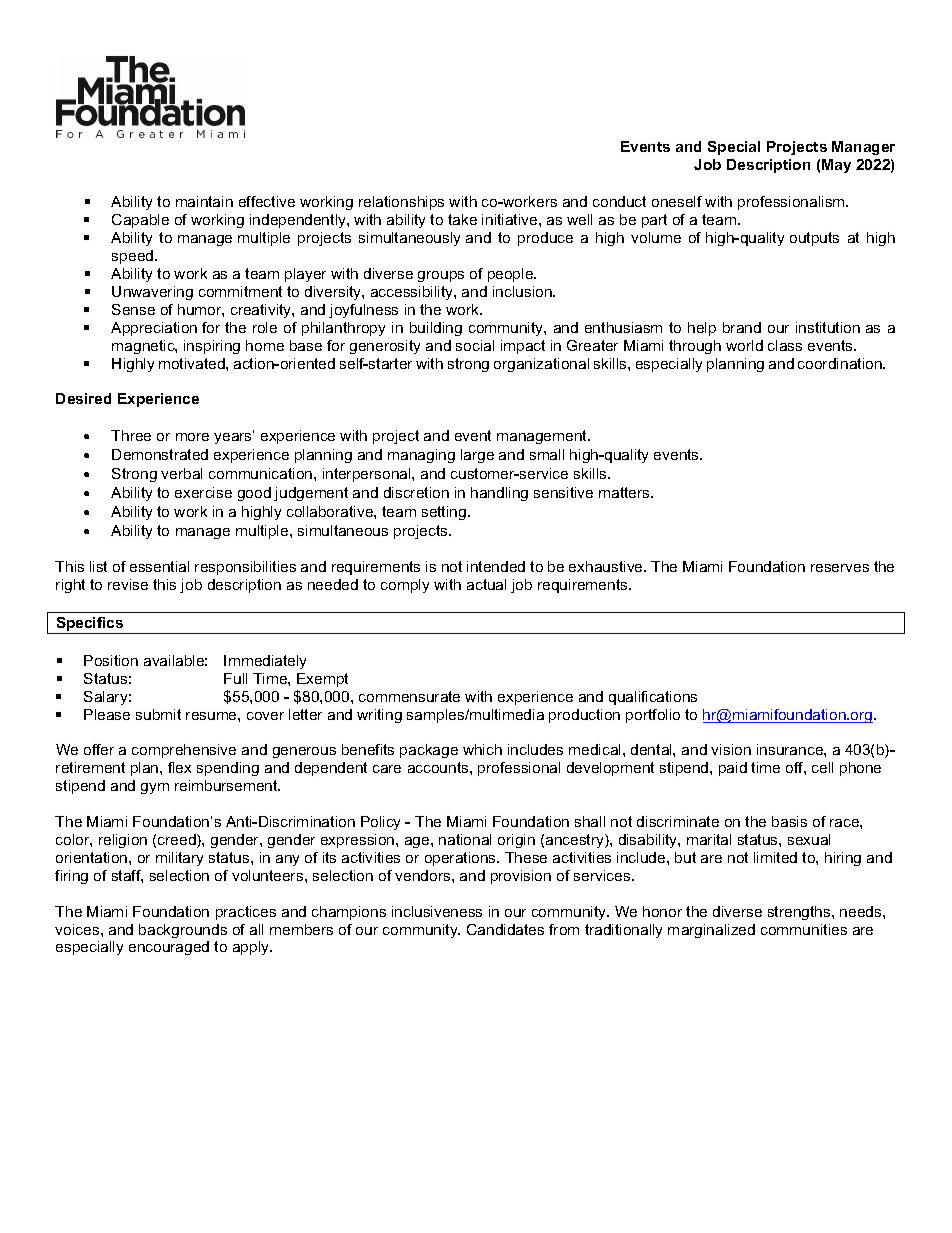  Describe the element at coordinates (204, 201) in the page. I see `maintain` at that location.
